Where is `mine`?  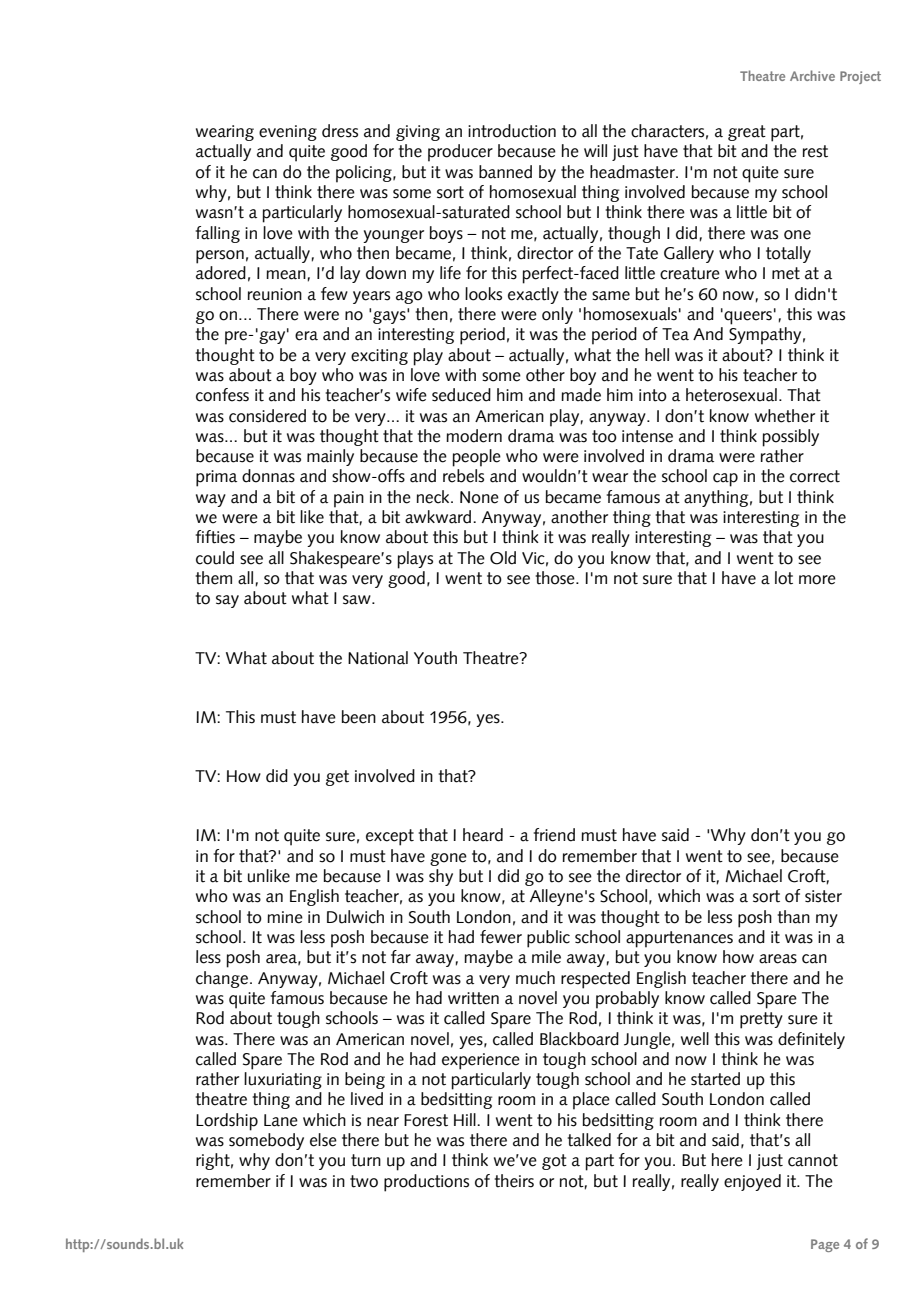
mine is located at coordinates (285, 917).
